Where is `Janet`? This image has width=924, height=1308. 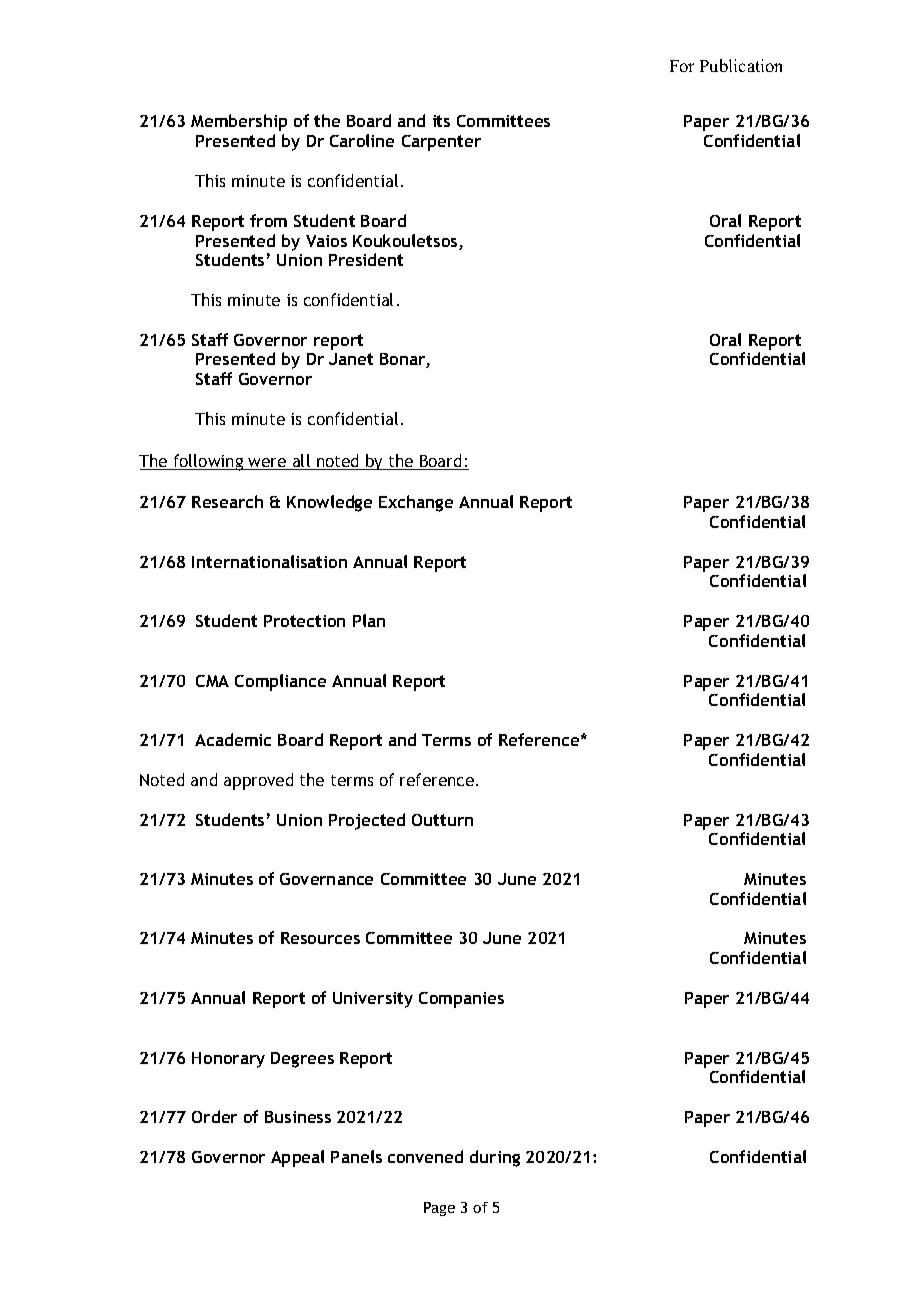 Janet is located at coordinates (351, 359).
